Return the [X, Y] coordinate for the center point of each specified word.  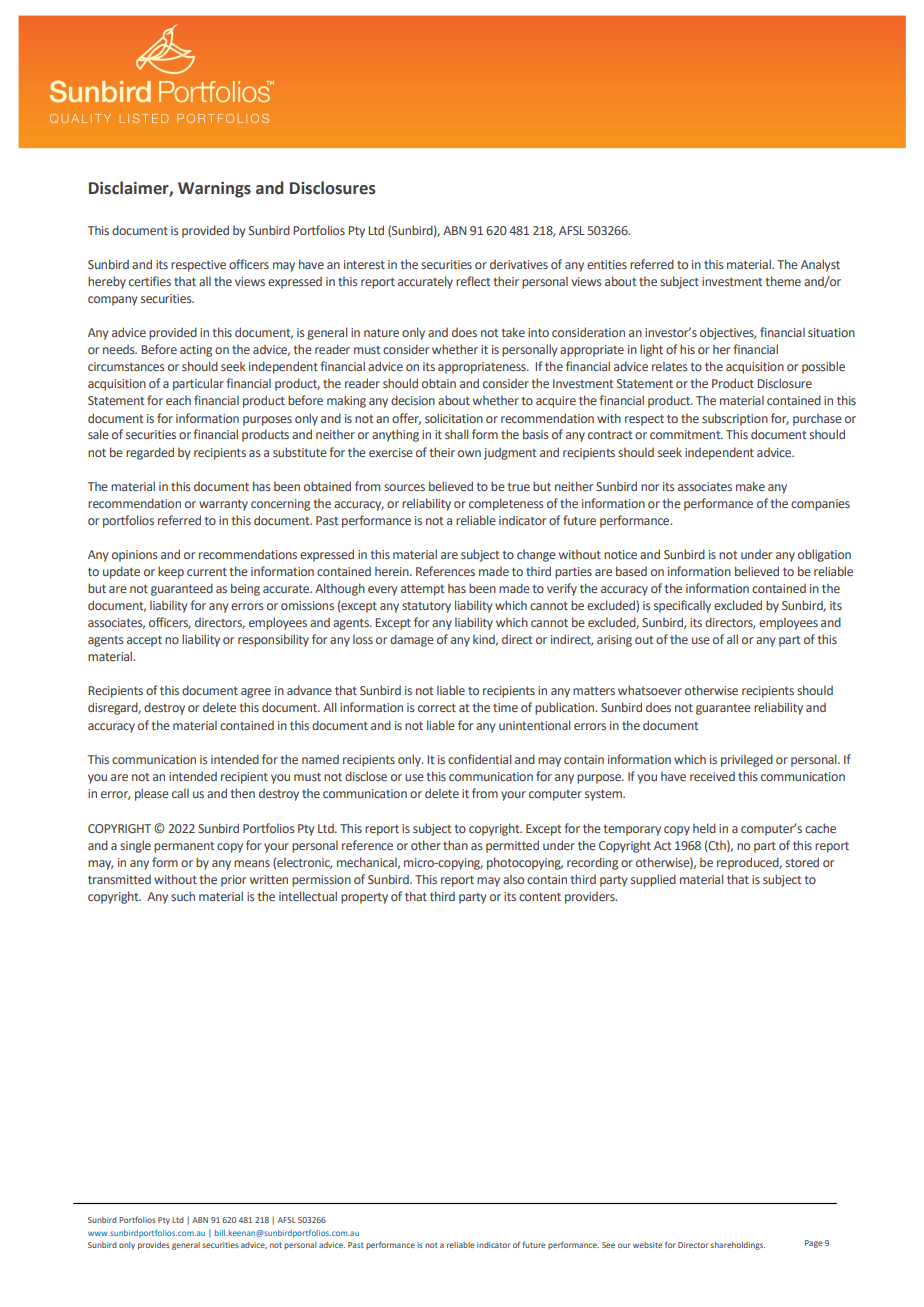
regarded [150, 453]
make [750, 486]
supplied [653, 880]
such [183, 896]
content [540, 897]
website [647, 1245]
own [469, 453]
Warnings [214, 190]
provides [154, 1246]
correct [437, 708]
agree [256, 693]
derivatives [519, 264]
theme [783, 281]
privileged [747, 760]
